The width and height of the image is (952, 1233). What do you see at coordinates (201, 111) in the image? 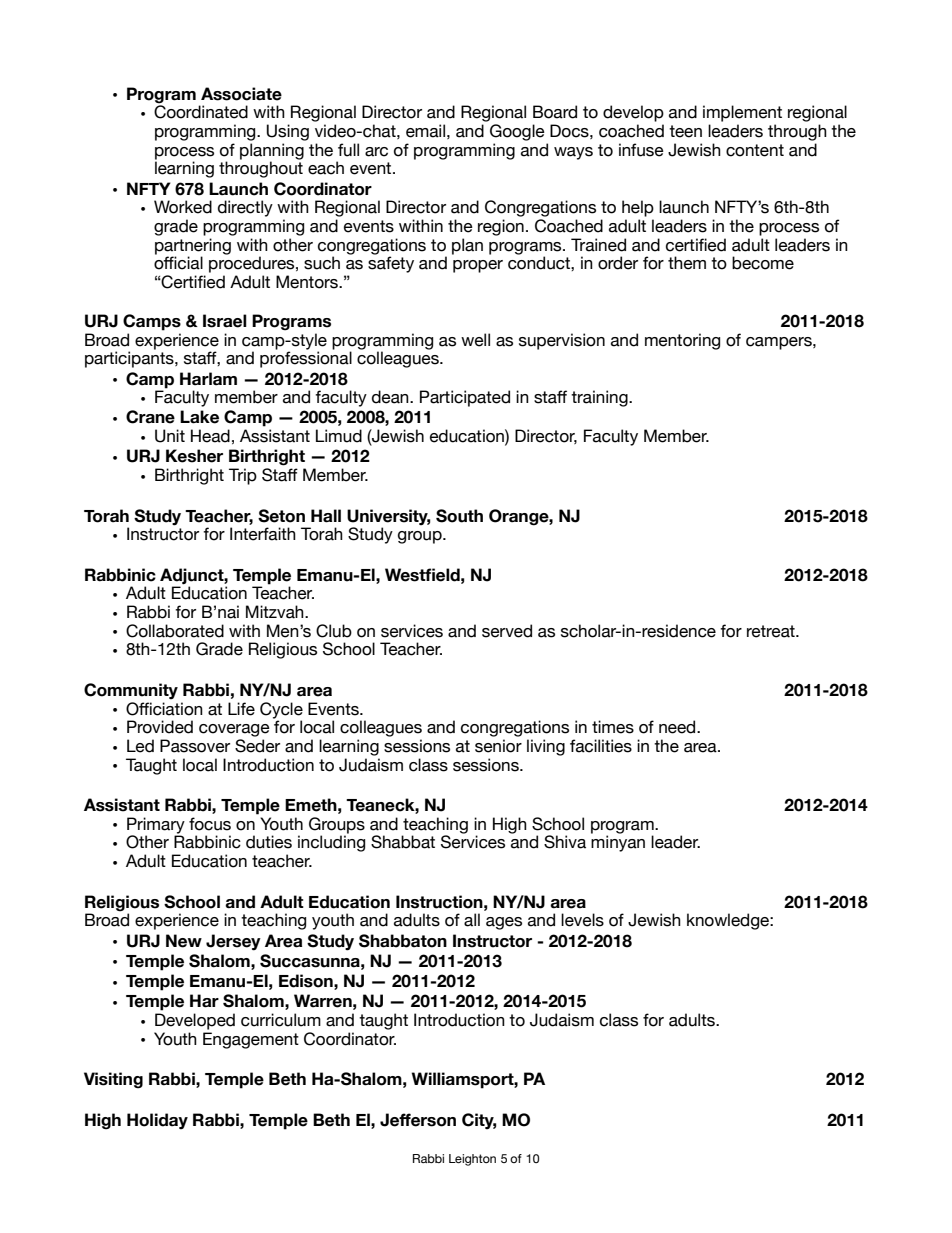
I see `Coordinated` at bounding box center [201, 111].
